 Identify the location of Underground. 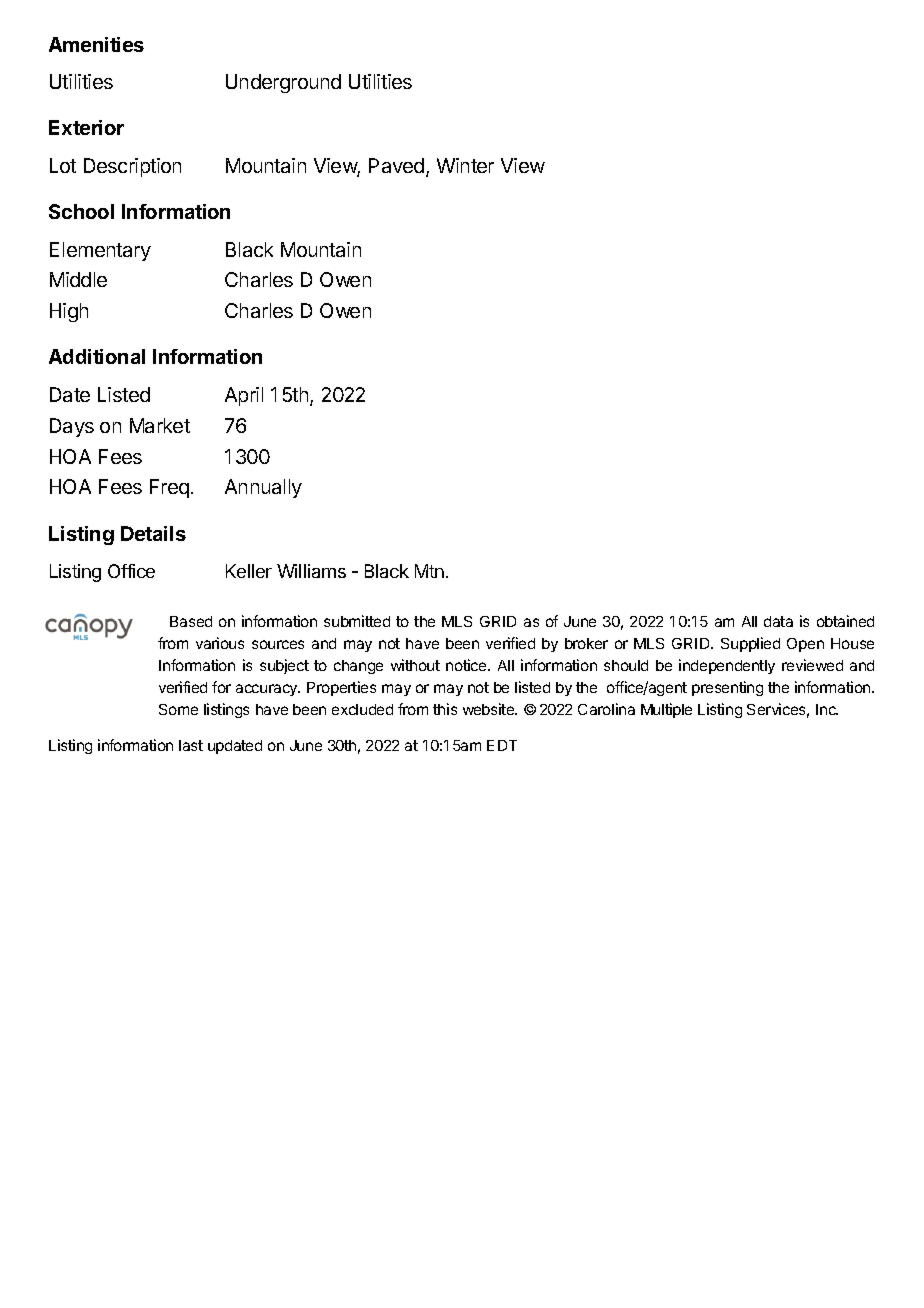
(283, 83).
